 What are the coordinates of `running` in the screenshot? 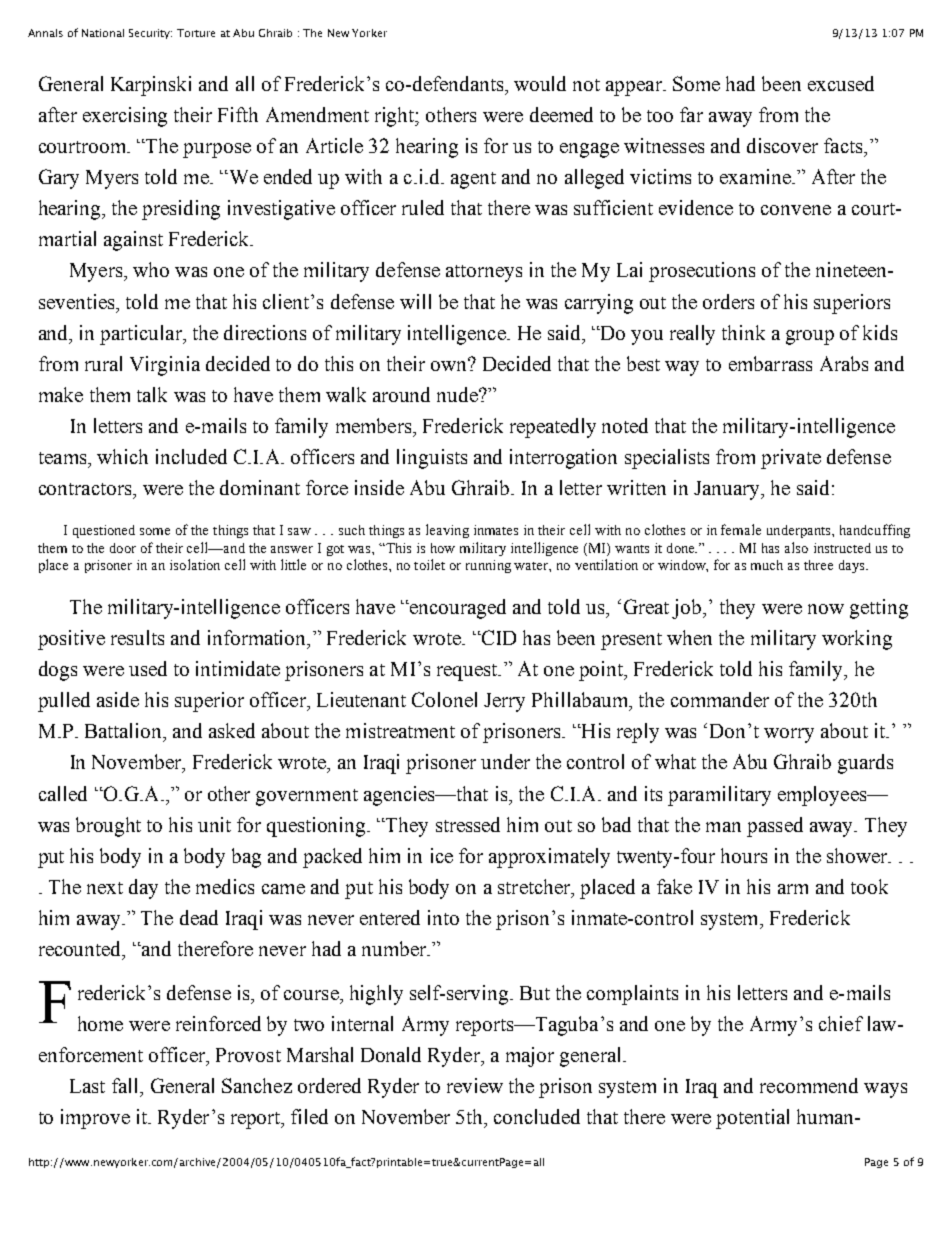 It's located at (488, 566).
